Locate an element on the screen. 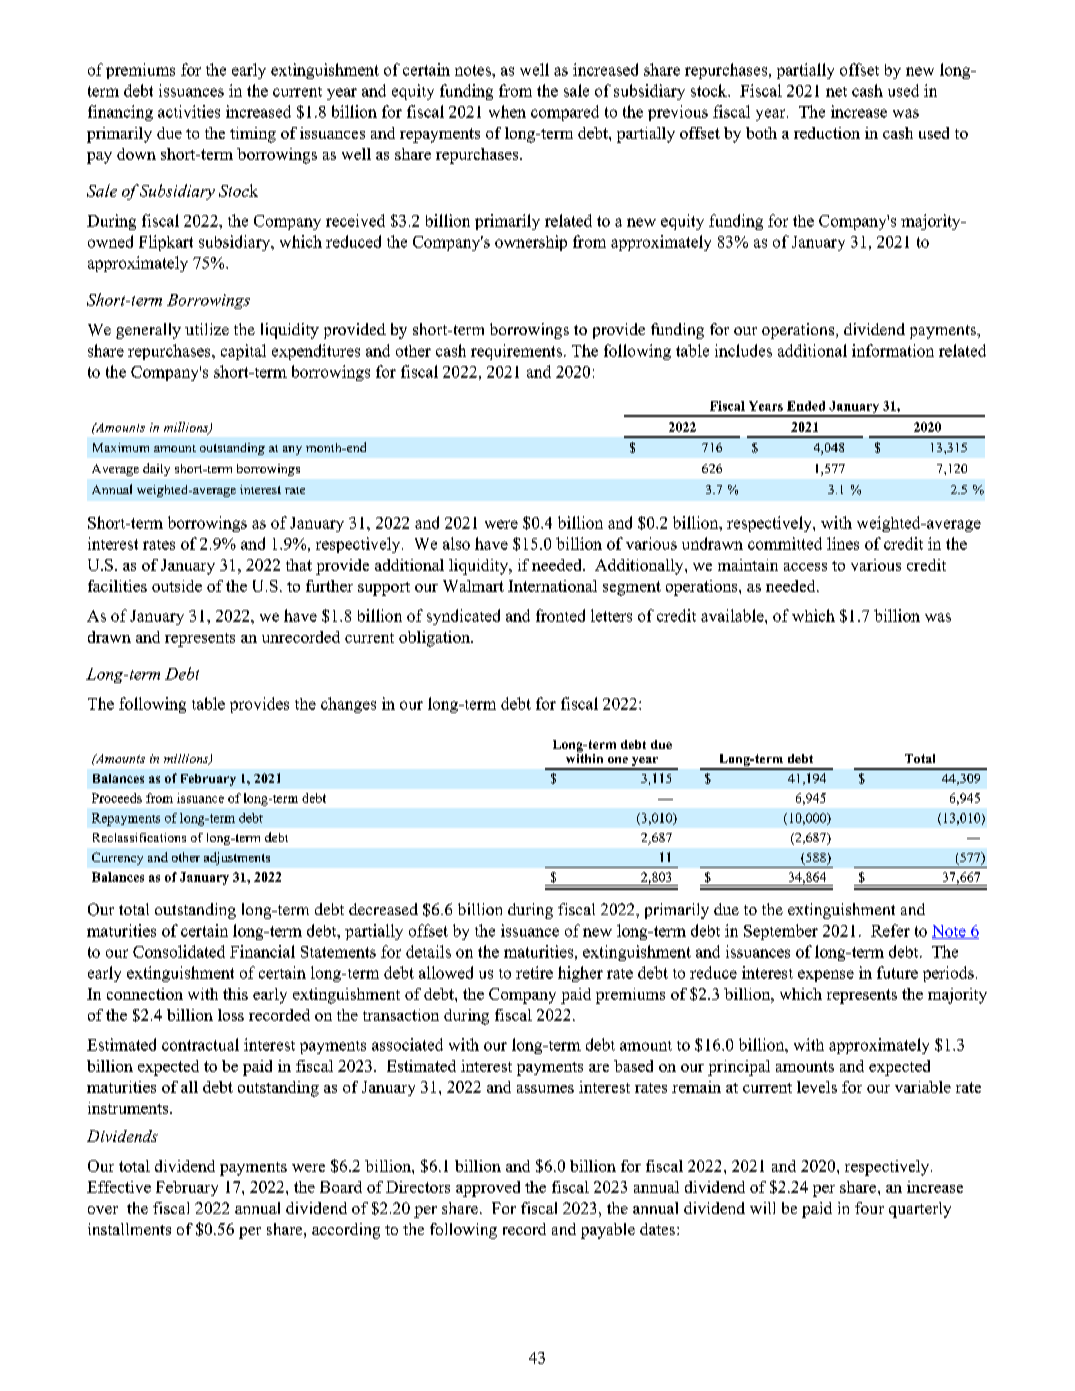 The height and width of the screenshot is (1391, 1075). daily is located at coordinates (156, 469).
